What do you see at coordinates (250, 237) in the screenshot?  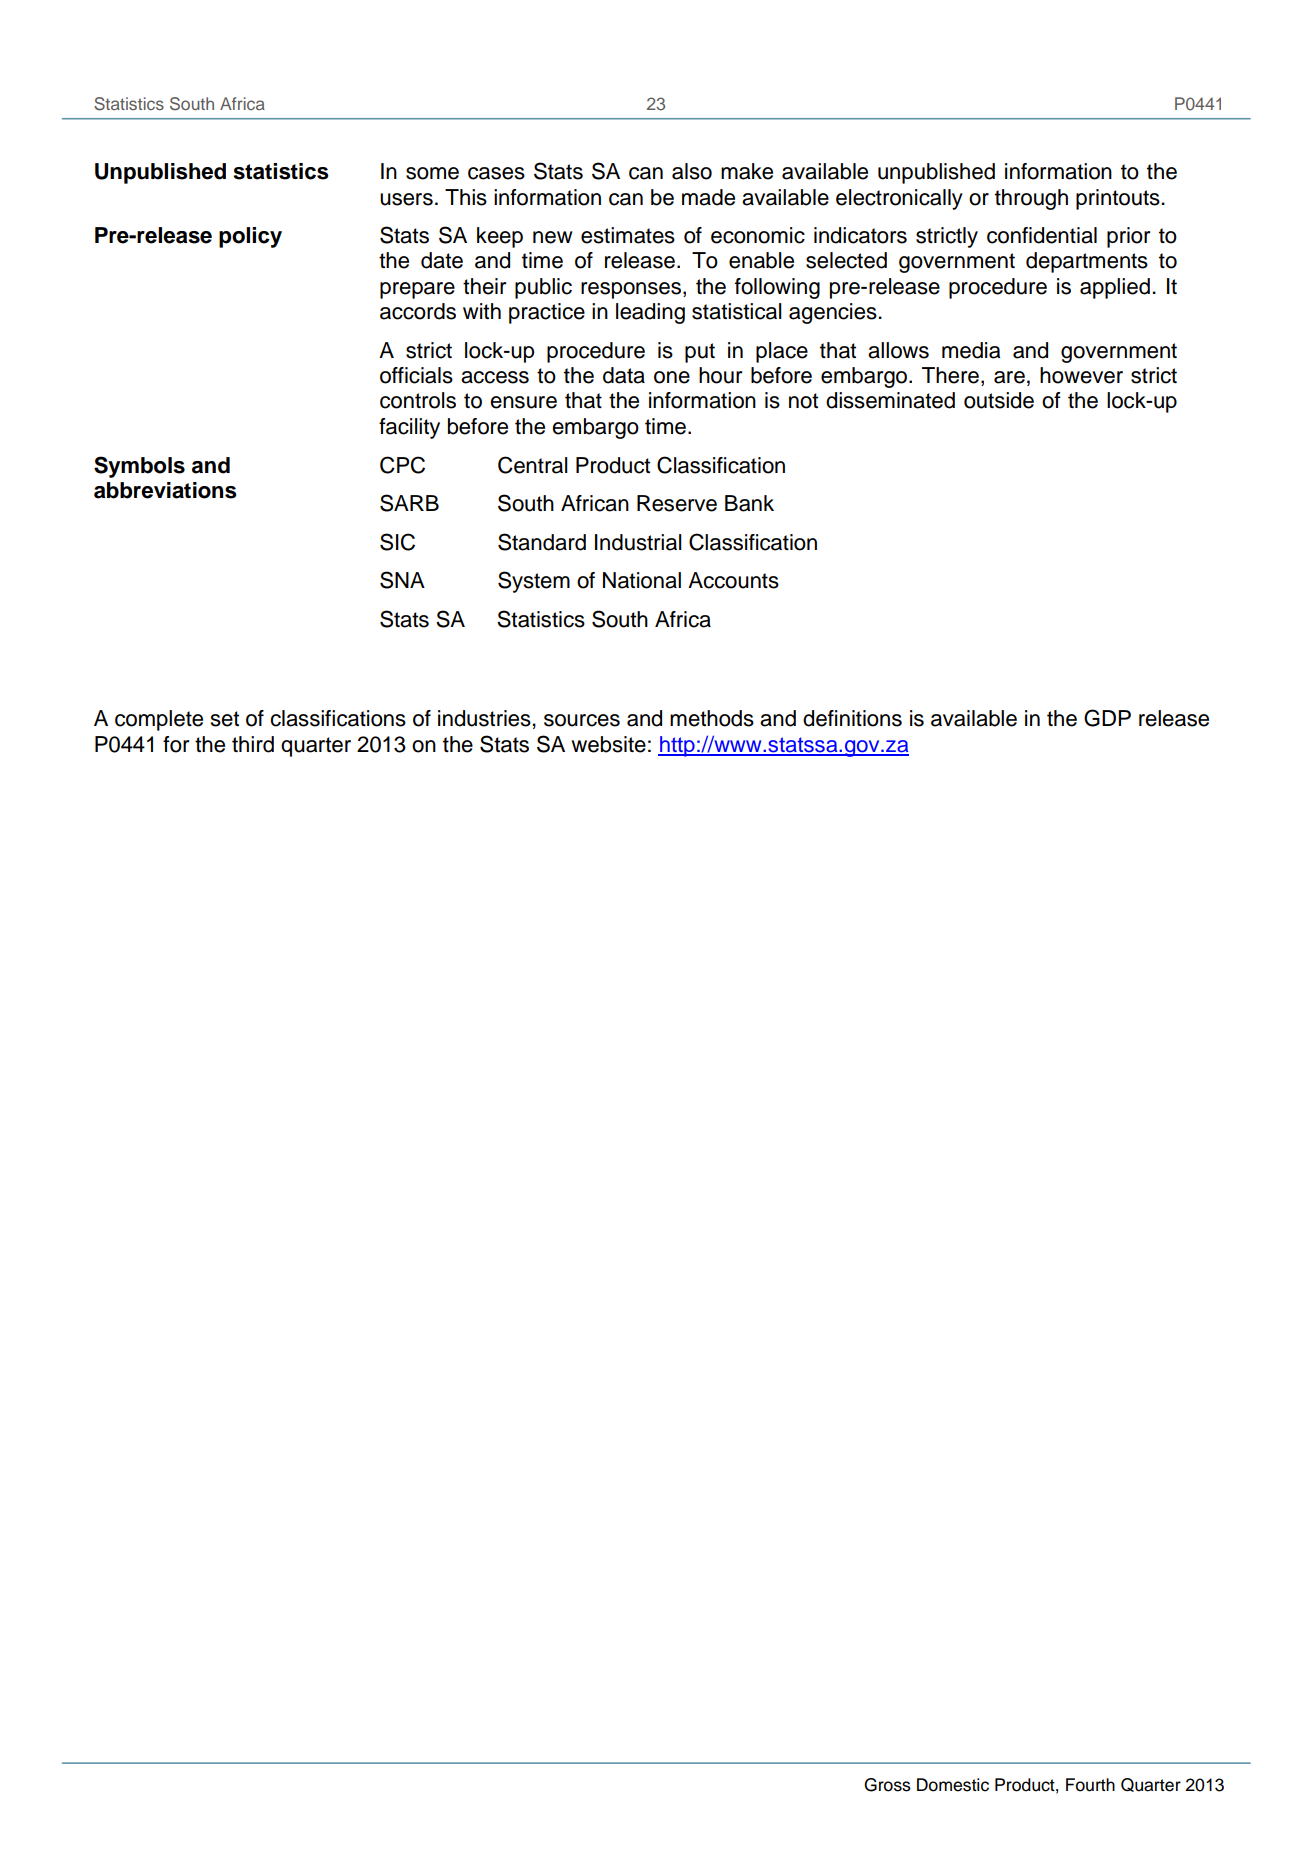 I see `policy` at bounding box center [250, 237].
